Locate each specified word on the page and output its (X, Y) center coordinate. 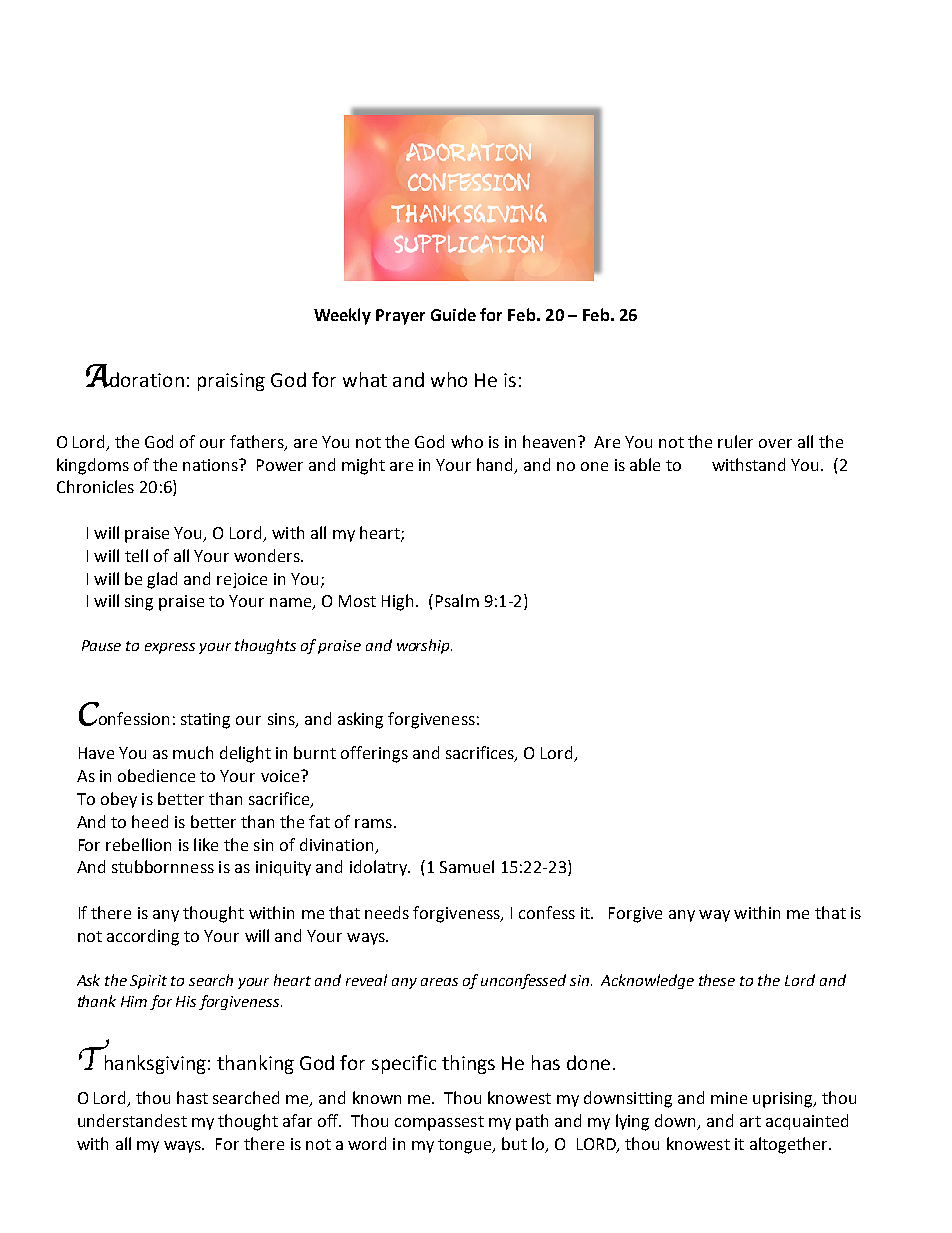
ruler (735, 441)
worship (424, 646)
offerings (374, 754)
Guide (453, 314)
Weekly (342, 316)
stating (205, 721)
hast (192, 1097)
